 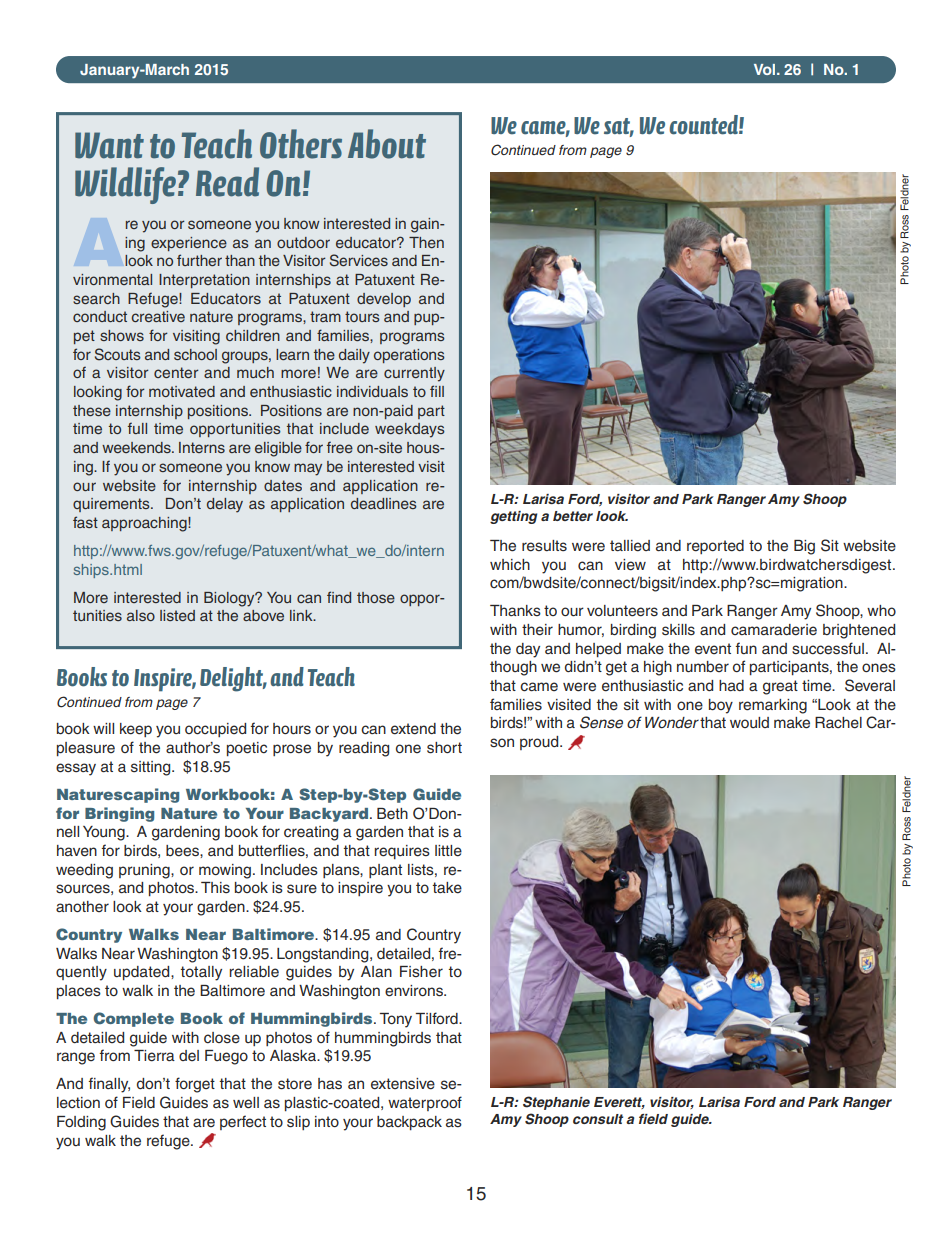 What do you see at coordinates (437, 391) in the page?
I see `fill` at bounding box center [437, 391].
